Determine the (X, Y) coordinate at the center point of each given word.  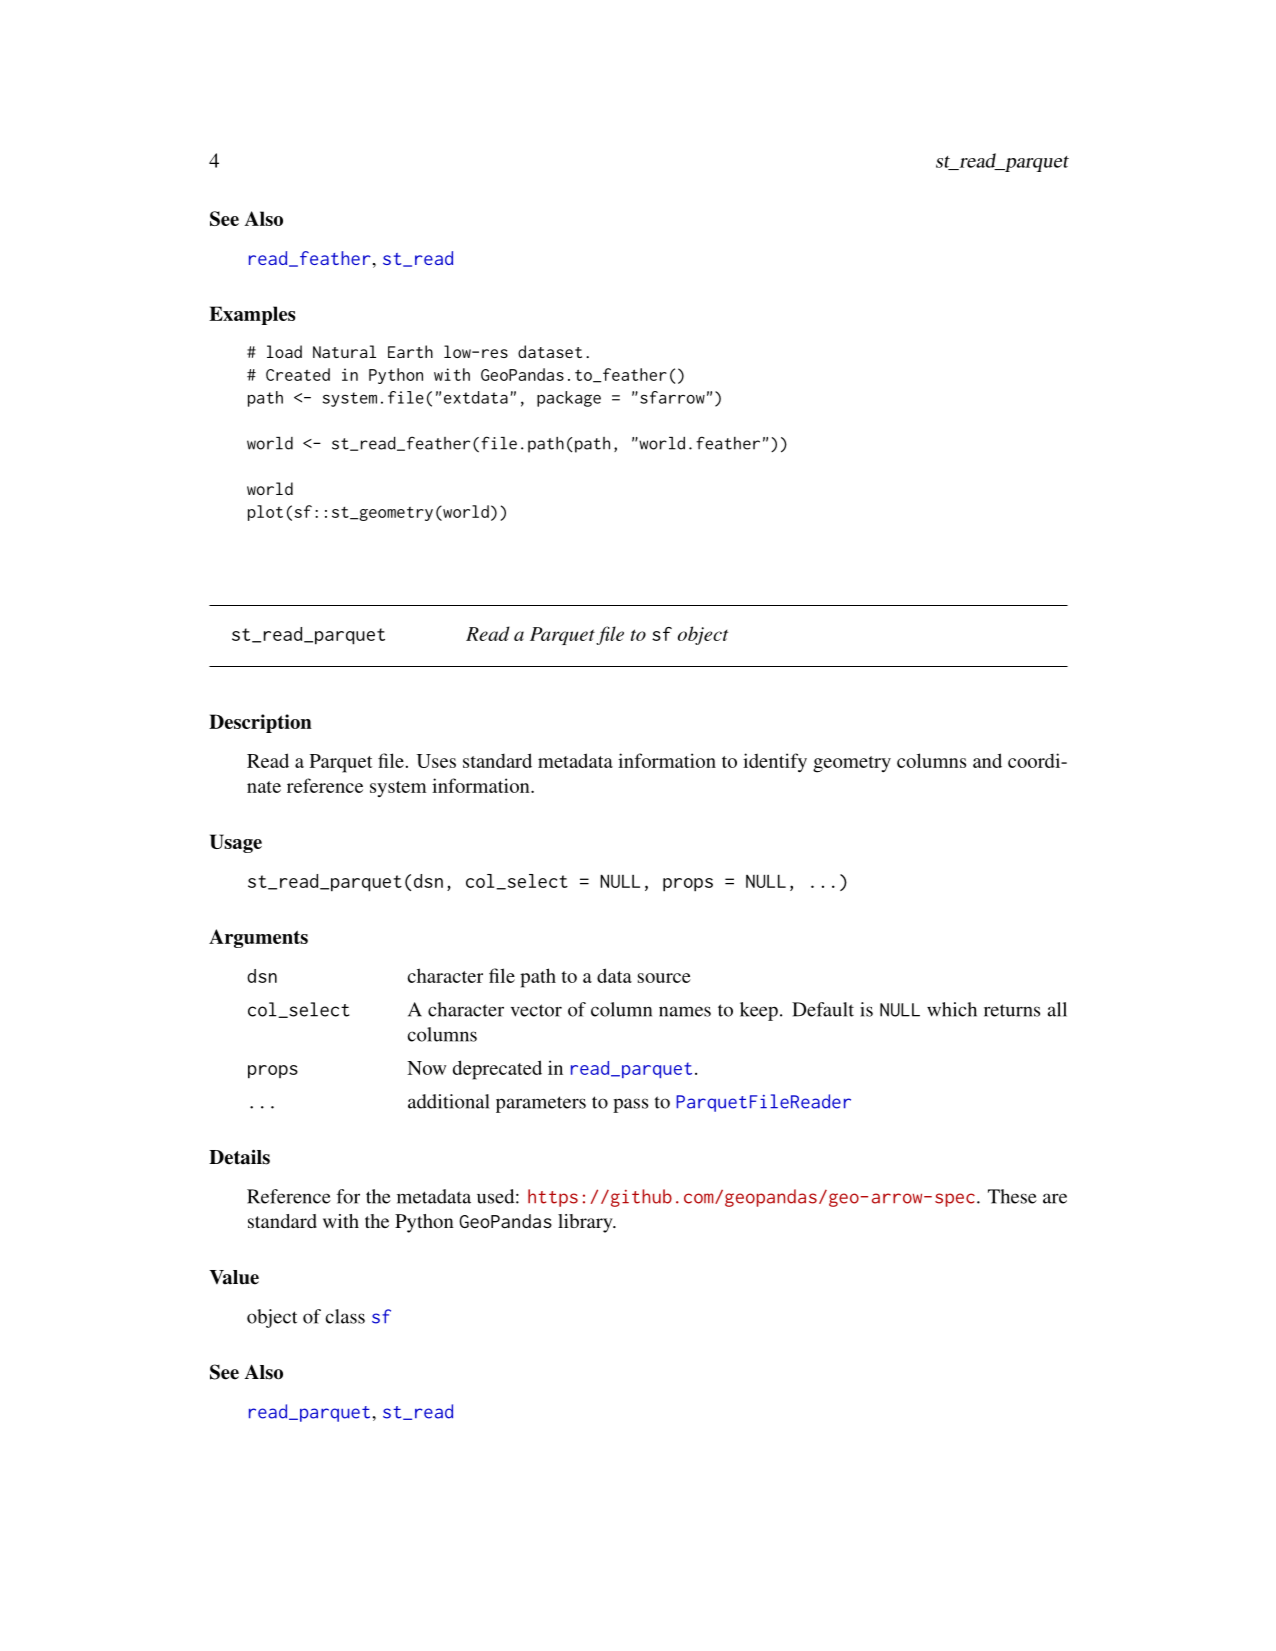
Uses (436, 761)
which (952, 1009)
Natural (344, 351)
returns (1012, 1010)
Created (298, 374)
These (1012, 1196)
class (345, 1316)
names (685, 1011)
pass (630, 1105)
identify (775, 763)
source (664, 978)
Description (260, 723)
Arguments (258, 938)
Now (426, 1068)
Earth (410, 351)
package (569, 399)
